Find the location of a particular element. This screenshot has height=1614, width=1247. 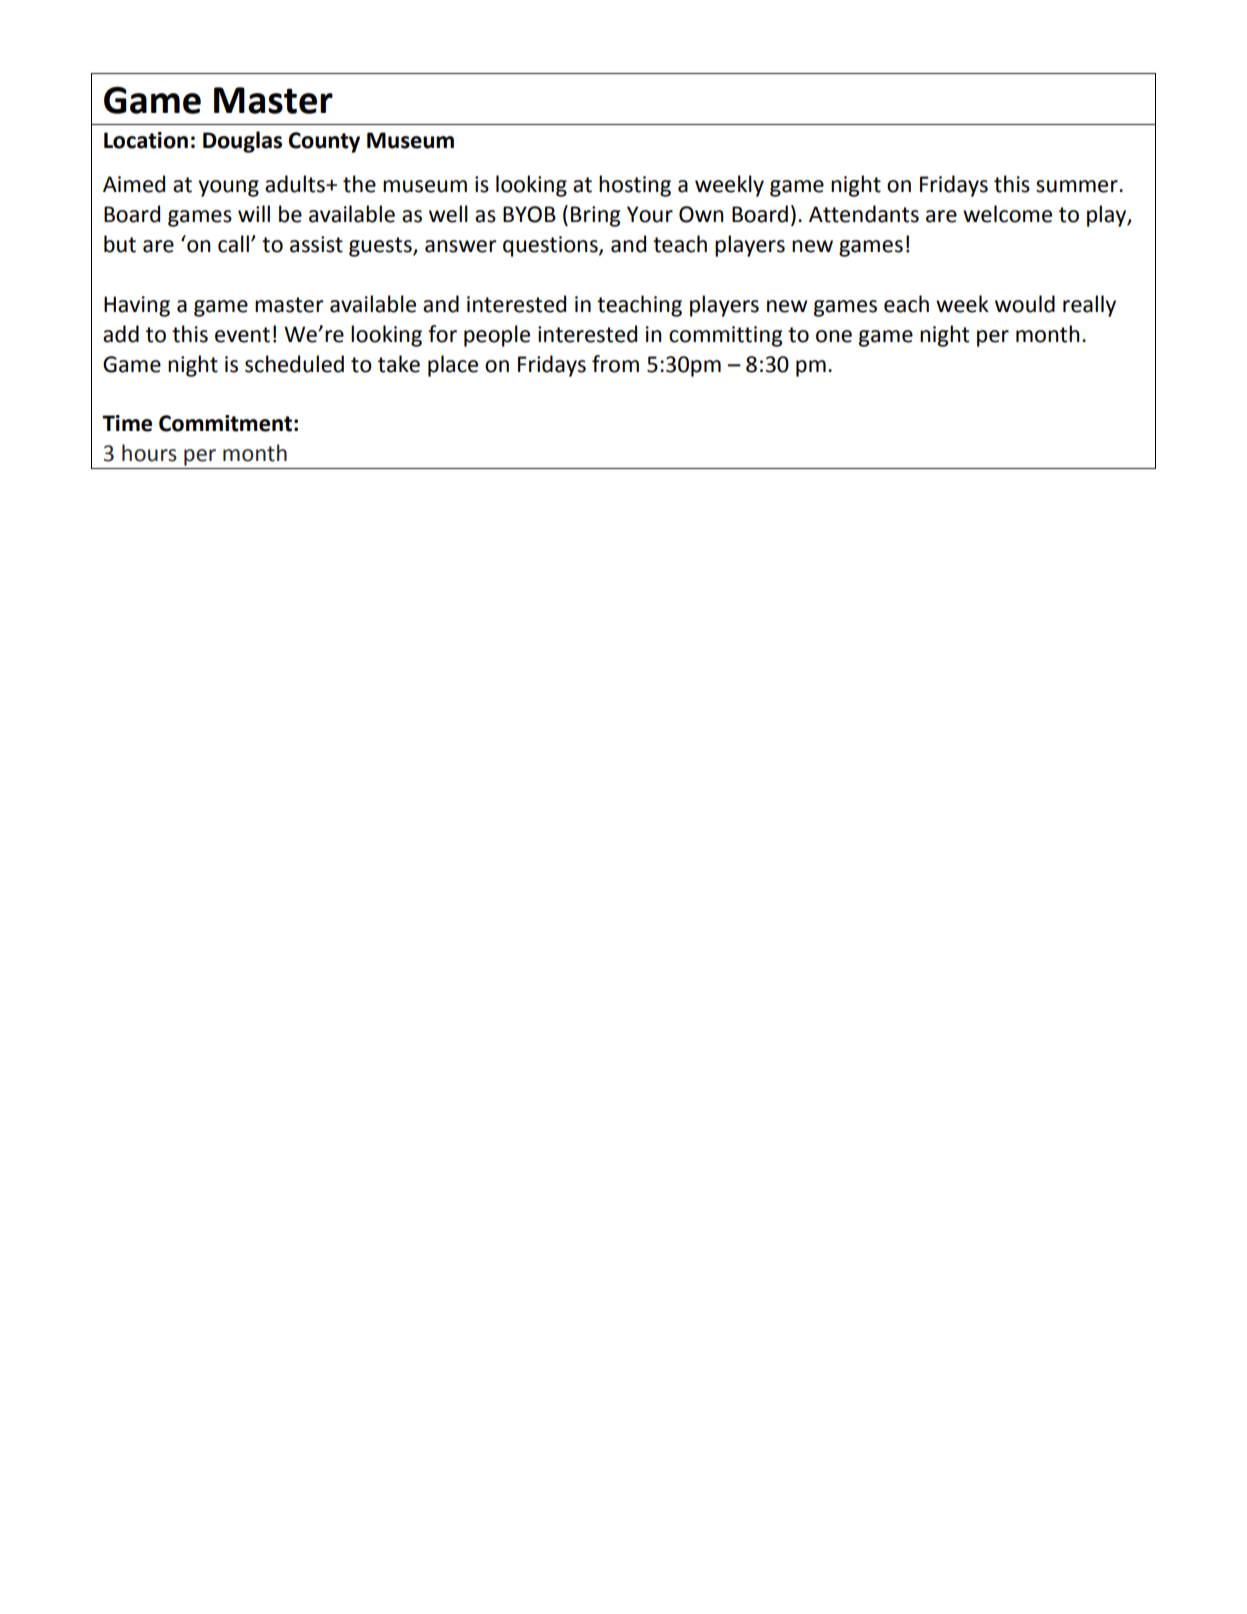

from is located at coordinates (615, 364).
